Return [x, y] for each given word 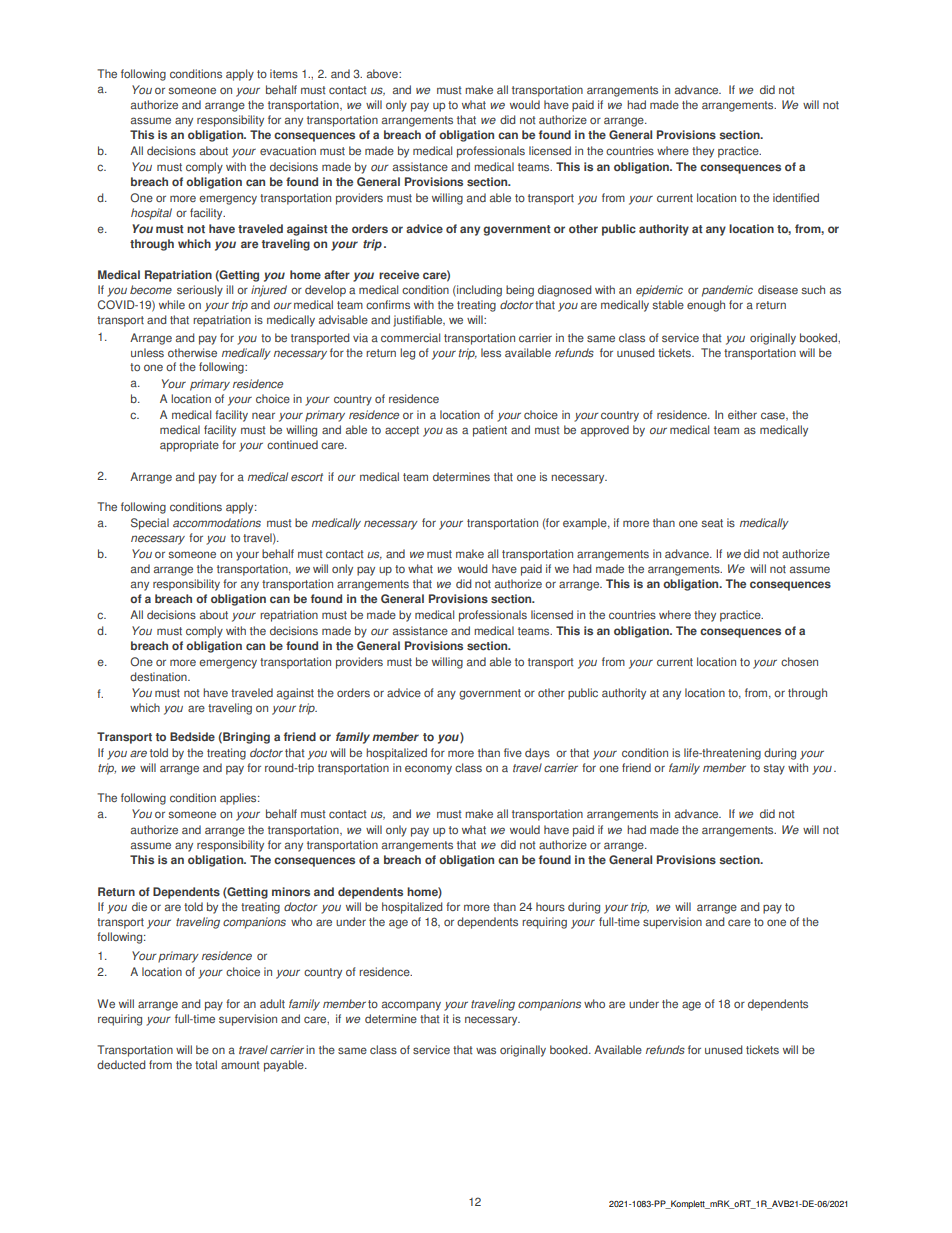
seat [712, 523]
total [206, 1065]
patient [490, 431]
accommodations [217, 523]
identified [796, 197]
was [486, 1051]
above [383, 73]
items [284, 73]
